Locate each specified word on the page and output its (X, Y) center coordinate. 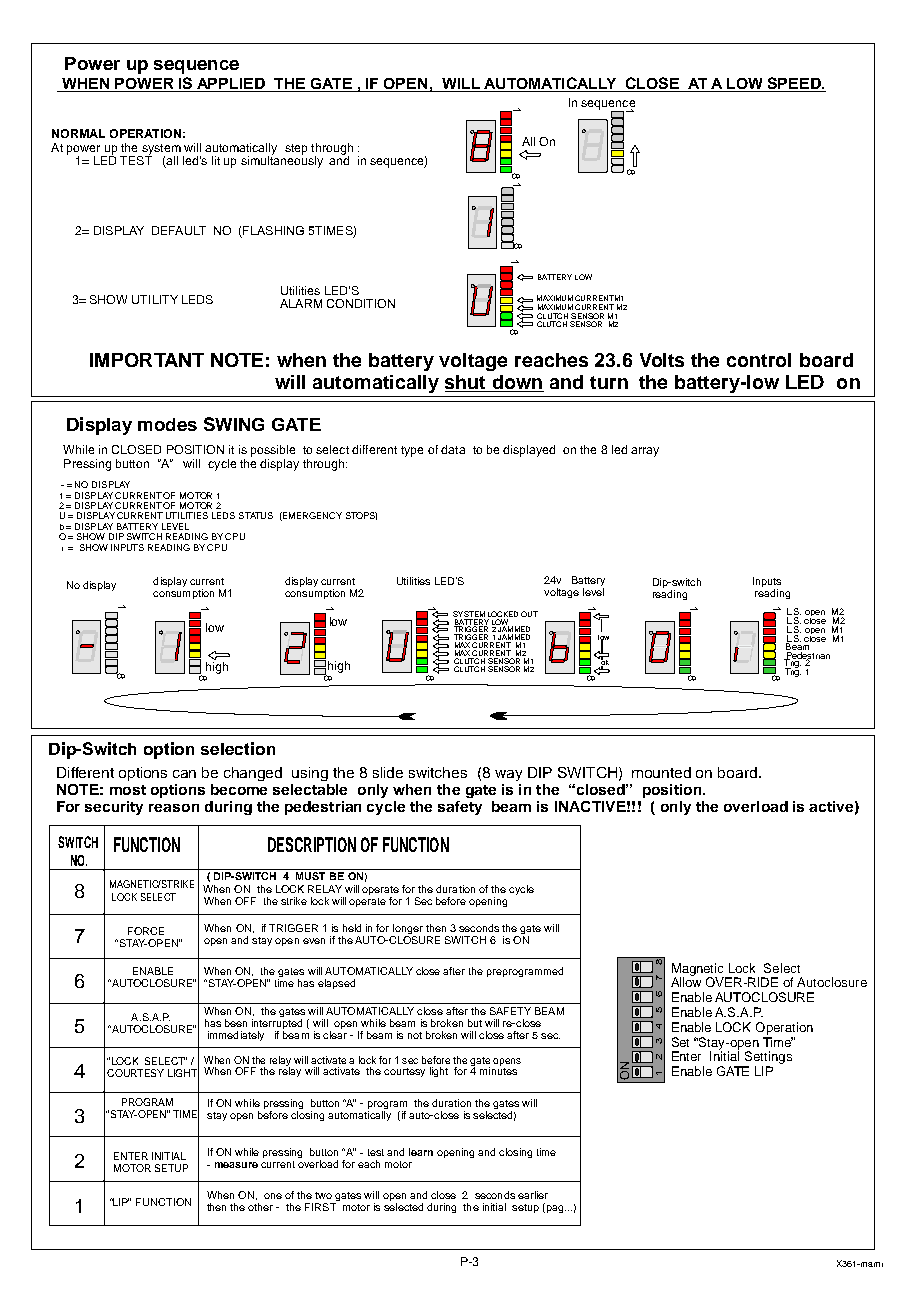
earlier (533, 1195)
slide (388, 772)
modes (167, 424)
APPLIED (231, 85)
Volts (662, 360)
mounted (661, 772)
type (412, 451)
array (645, 452)
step (296, 149)
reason (174, 808)
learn (421, 1152)
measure (236, 1165)
